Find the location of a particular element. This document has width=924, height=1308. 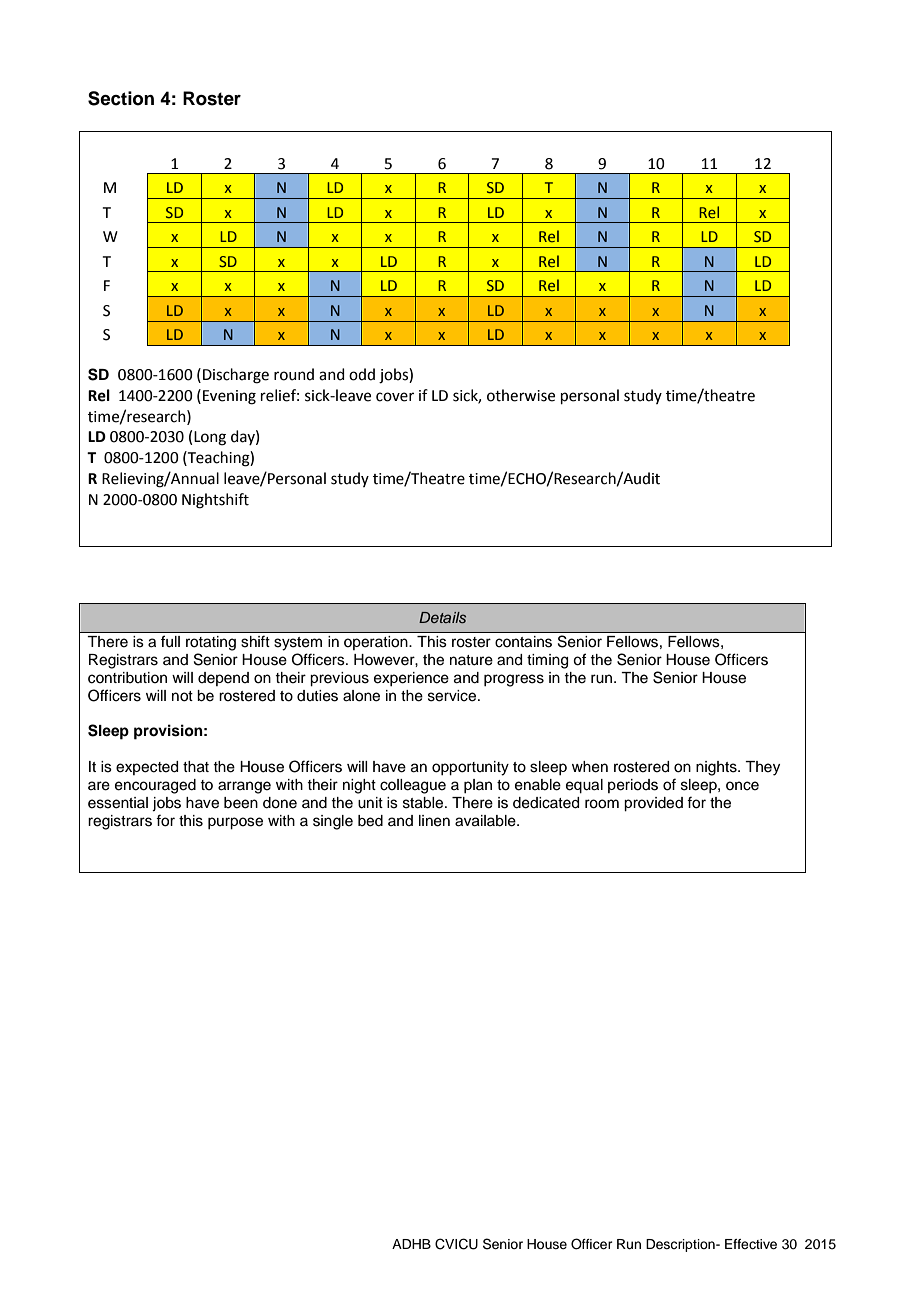

Section is located at coordinates (121, 98).
